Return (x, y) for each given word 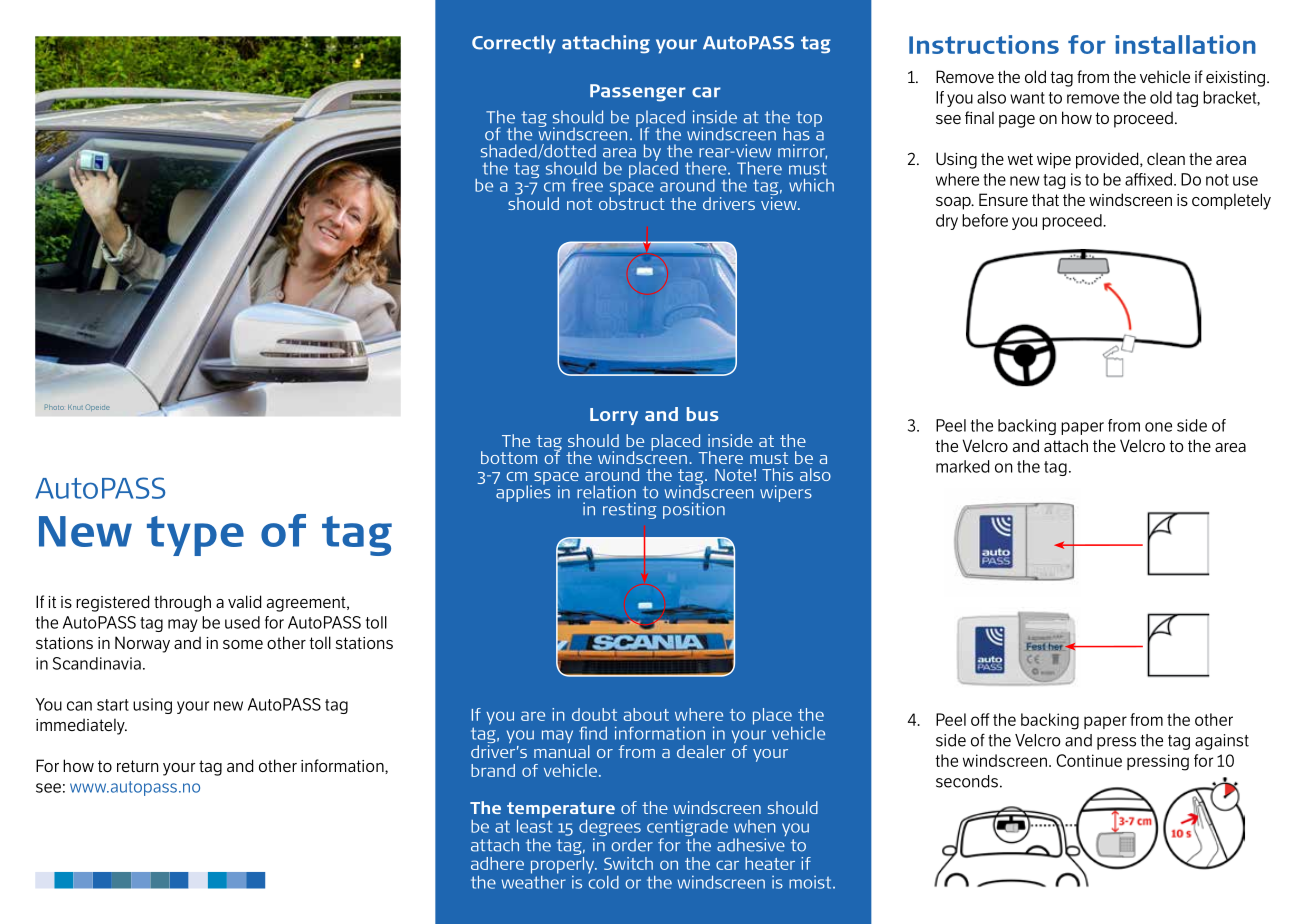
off (980, 719)
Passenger (638, 93)
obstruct (632, 203)
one (1158, 427)
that (1045, 199)
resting (630, 510)
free (587, 185)
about (646, 714)
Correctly (514, 44)
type (195, 536)
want (1027, 98)
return (138, 766)
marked (962, 466)
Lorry (614, 416)
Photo (54, 407)
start (113, 705)
